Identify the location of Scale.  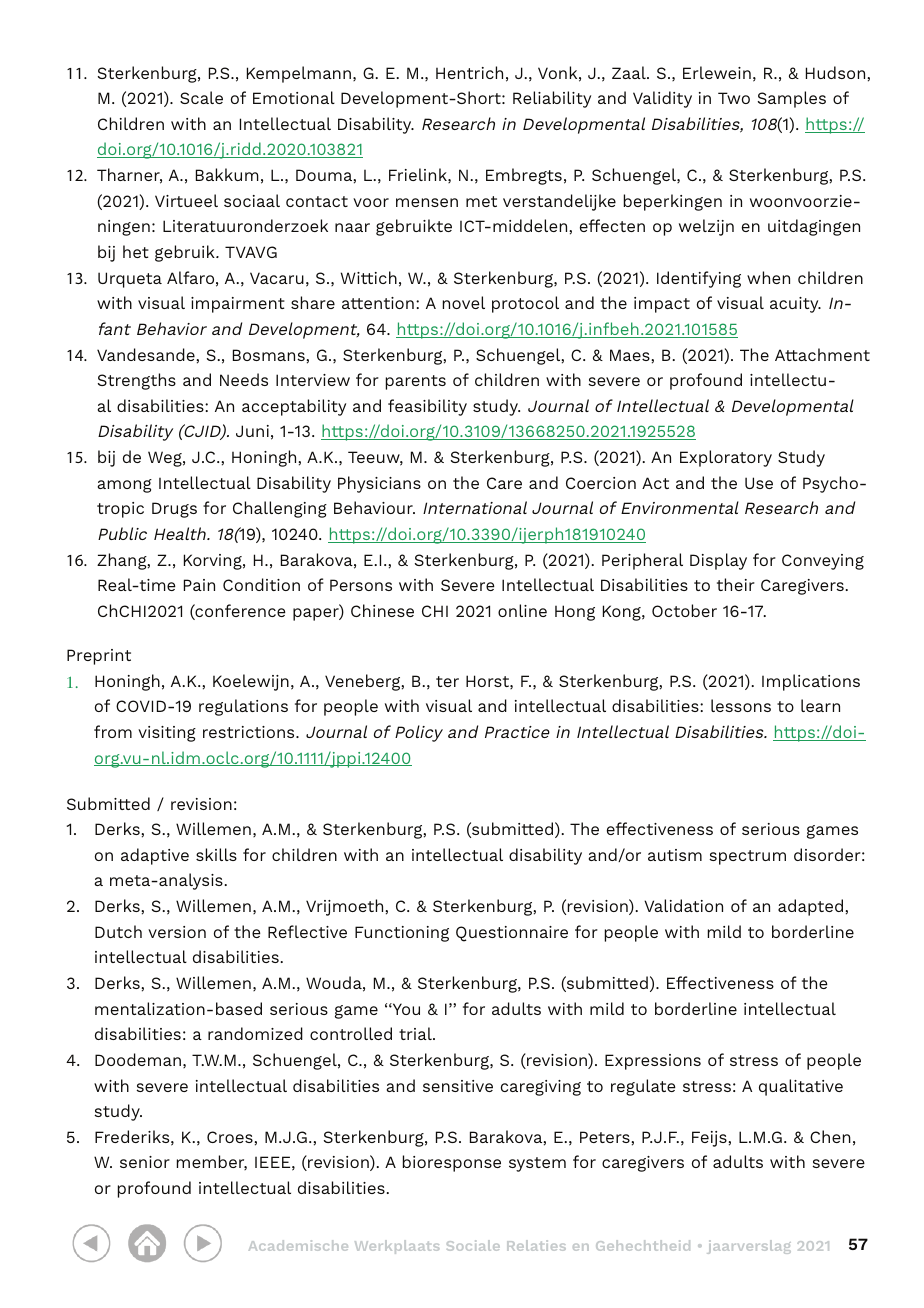
(201, 97).
